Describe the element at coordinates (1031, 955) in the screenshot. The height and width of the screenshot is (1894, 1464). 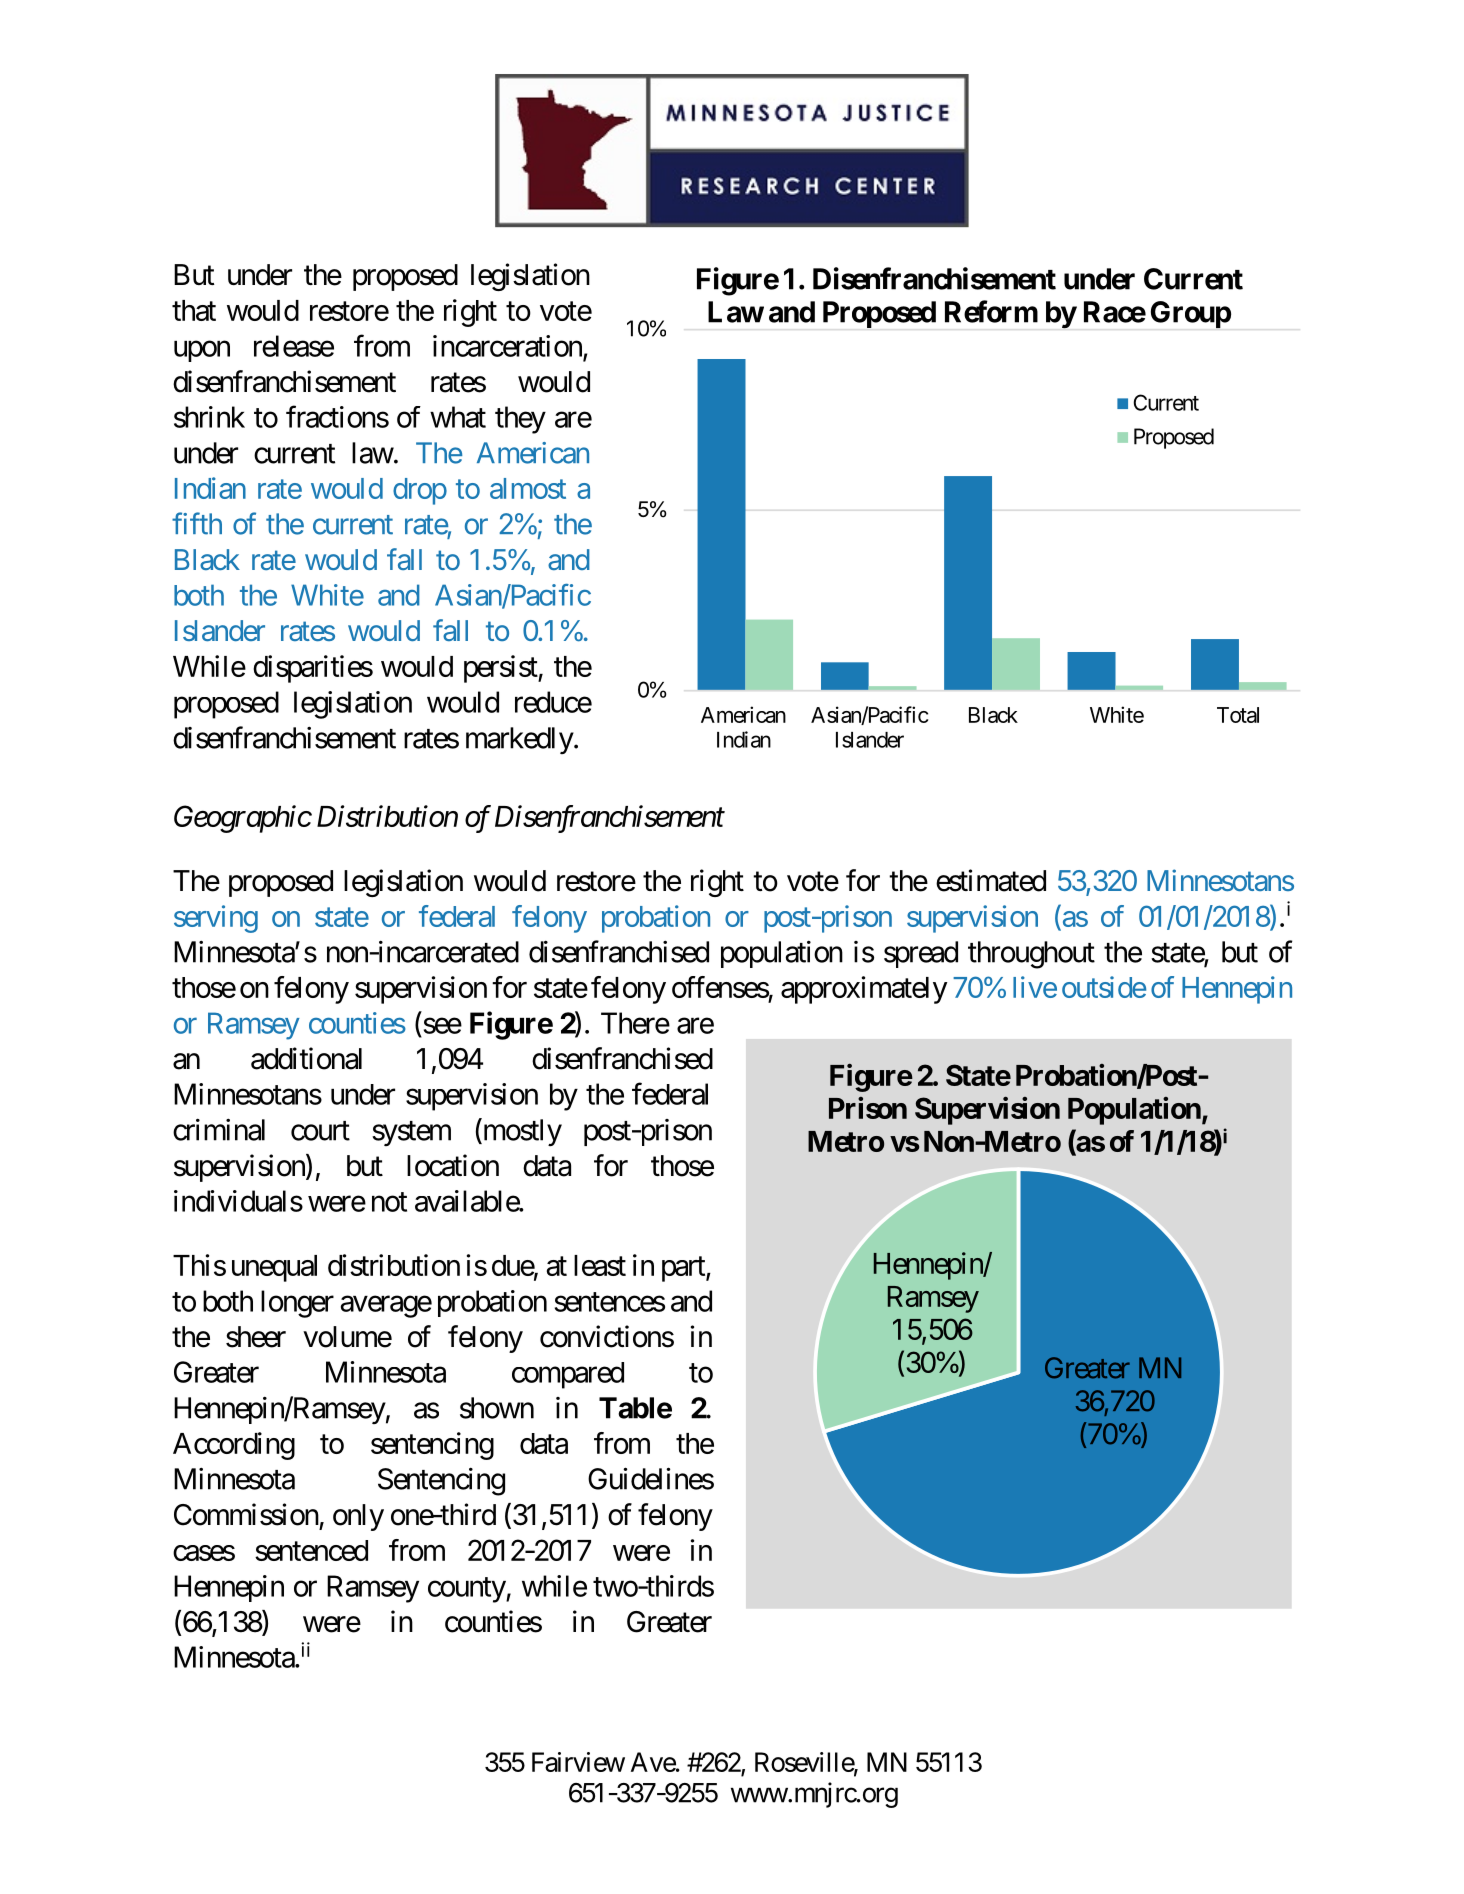
I see `throughout` at that location.
